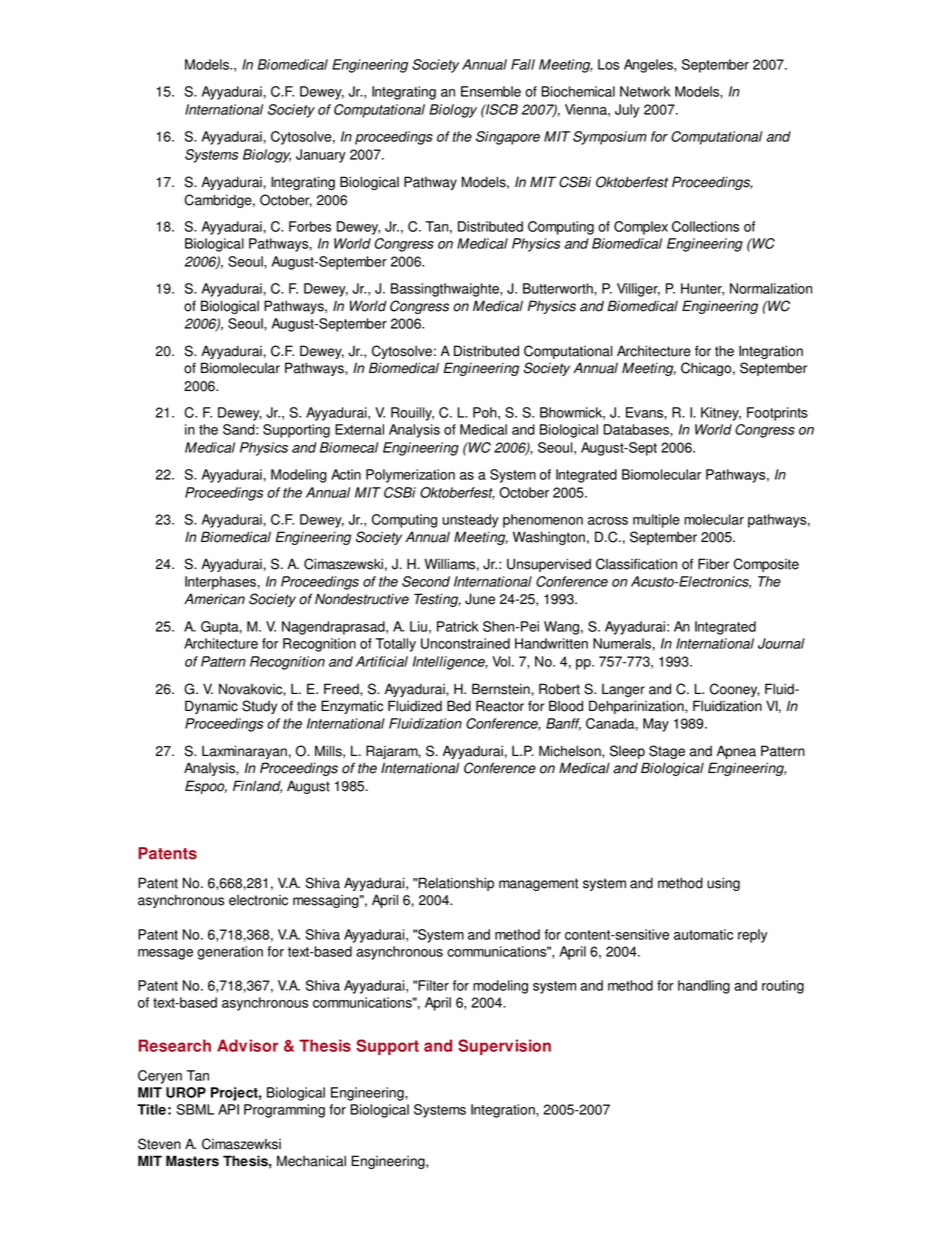  I want to click on American, so click(214, 599).
